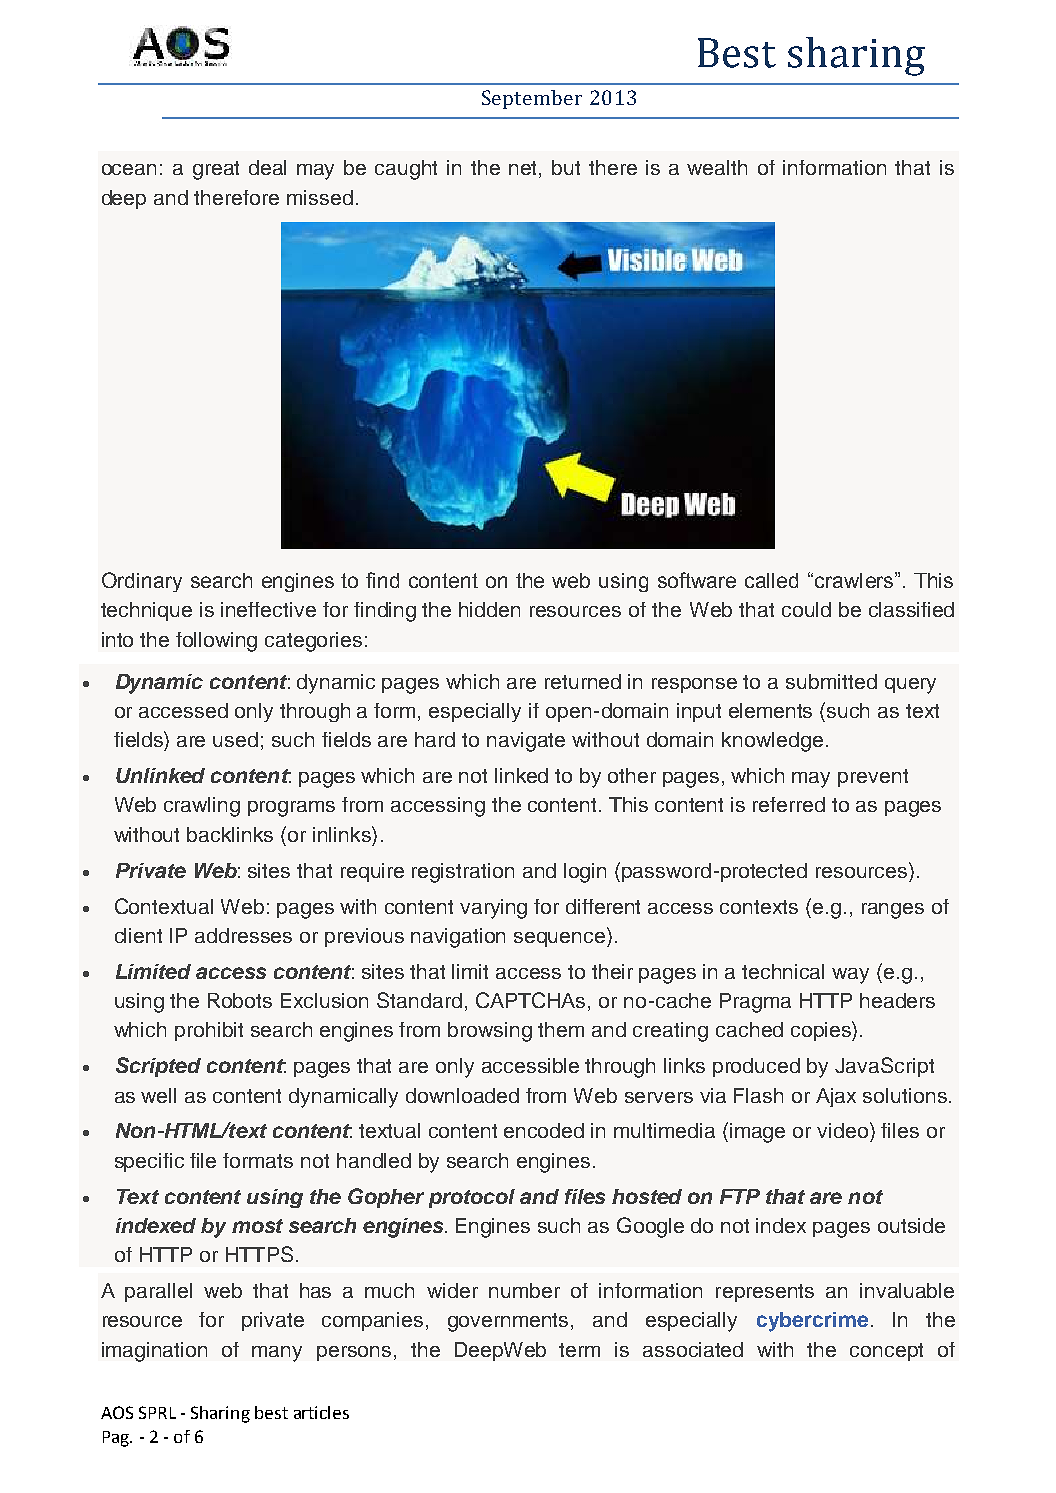 This screenshot has height=1493, width=1056. What do you see at coordinates (717, 167) in the screenshot?
I see `wealth` at bounding box center [717, 167].
